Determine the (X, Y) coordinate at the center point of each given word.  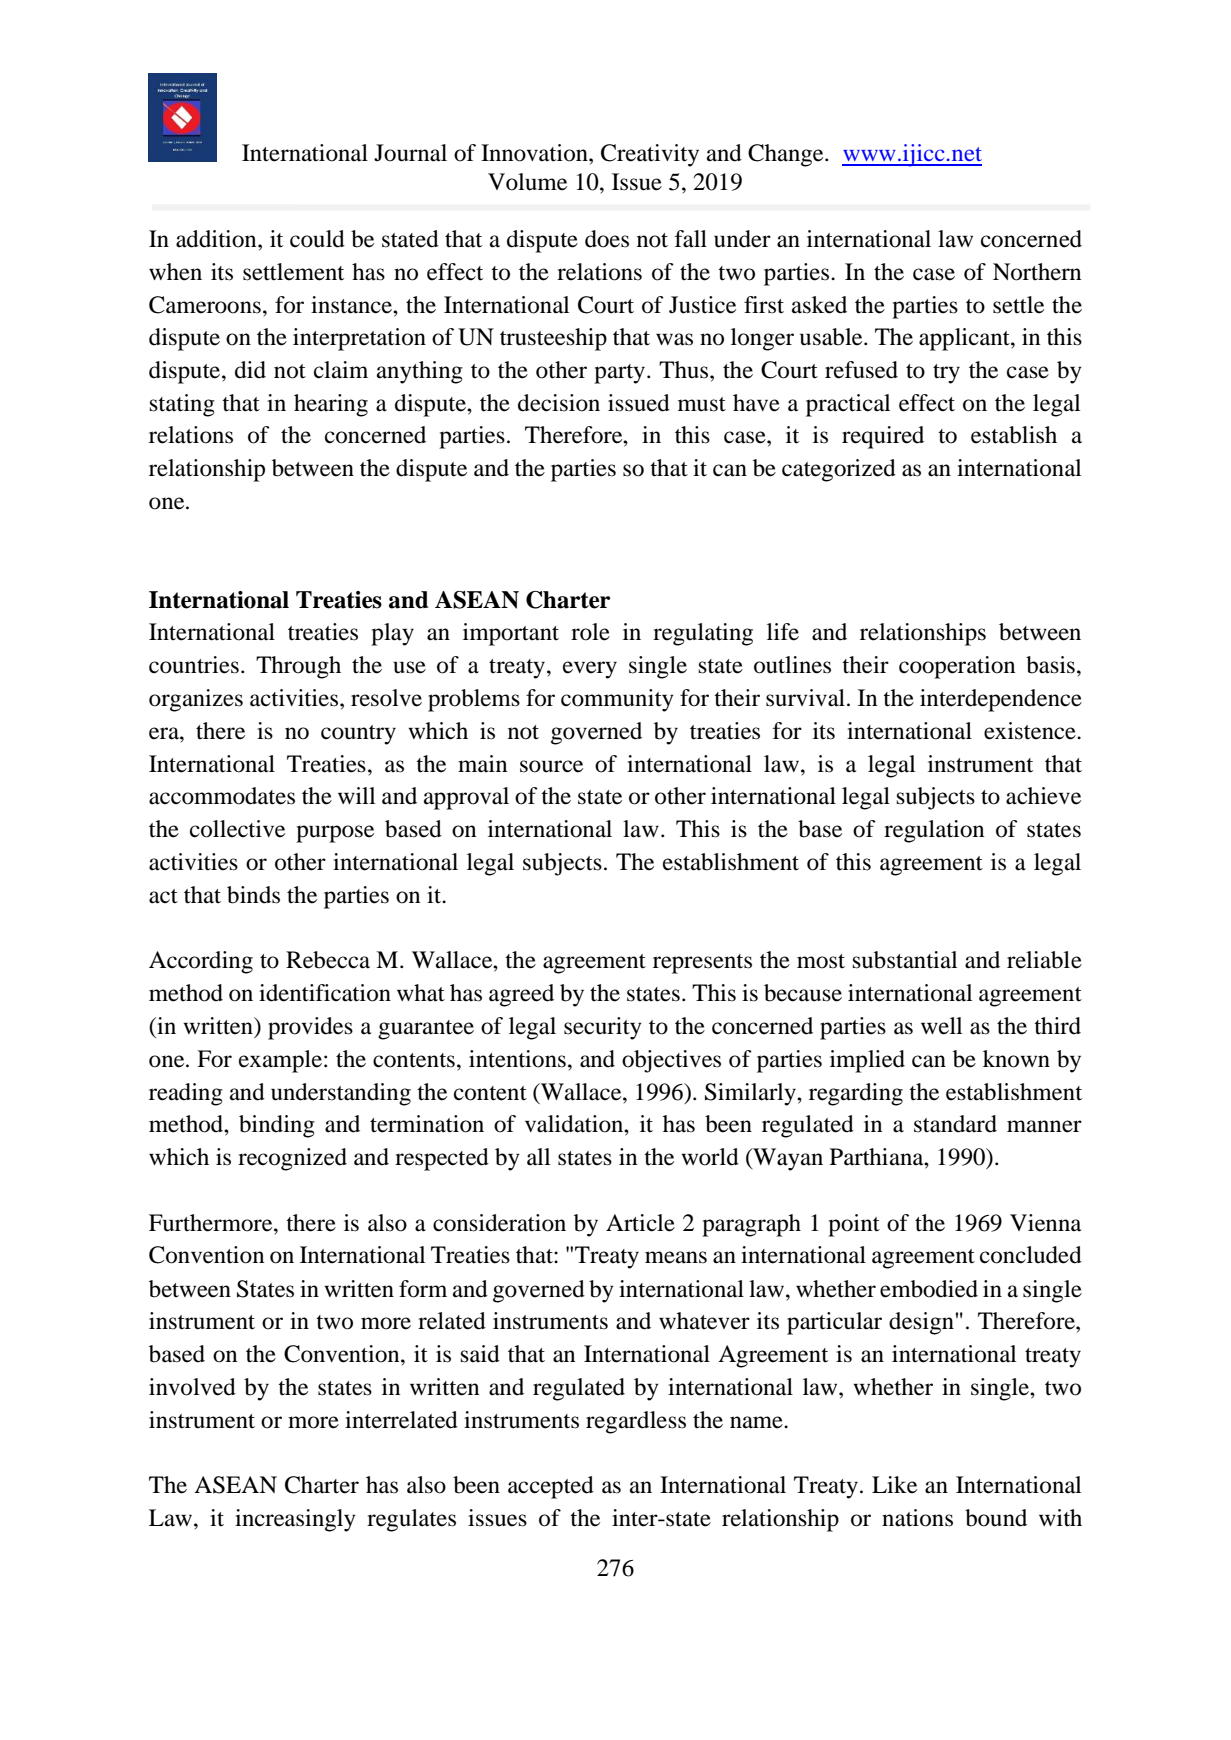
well (941, 1026)
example (282, 1061)
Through (298, 667)
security (603, 1028)
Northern (1037, 272)
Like (894, 1485)
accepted (551, 1487)
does (607, 239)
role (590, 632)
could (317, 239)
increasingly (295, 1520)
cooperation (957, 667)
